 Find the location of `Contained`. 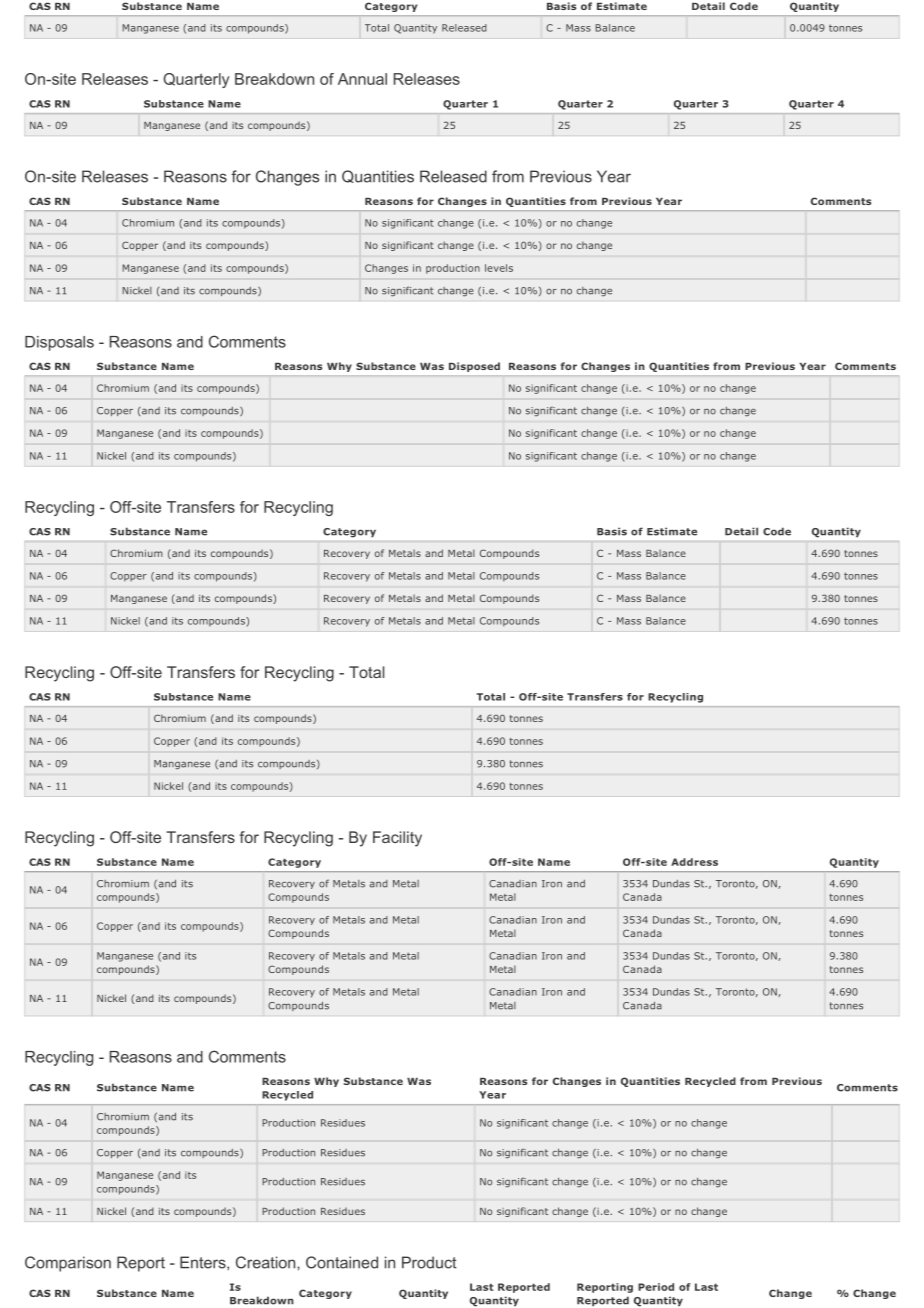

Contained is located at coordinates (342, 1262).
